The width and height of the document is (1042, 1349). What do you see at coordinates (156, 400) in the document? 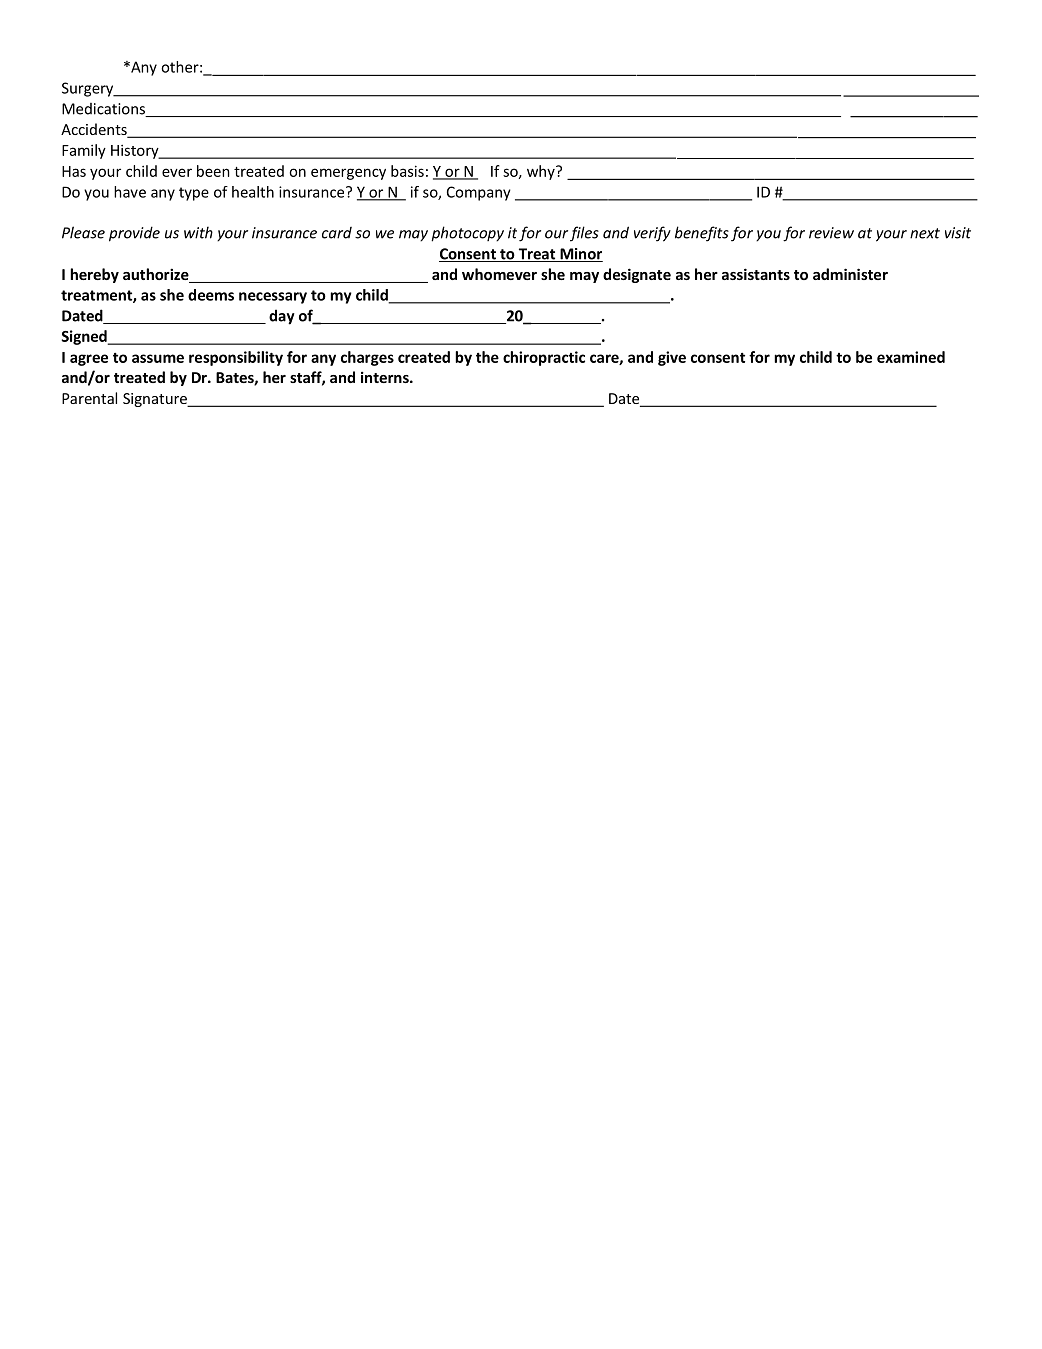
I see `Signature` at bounding box center [156, 400].
